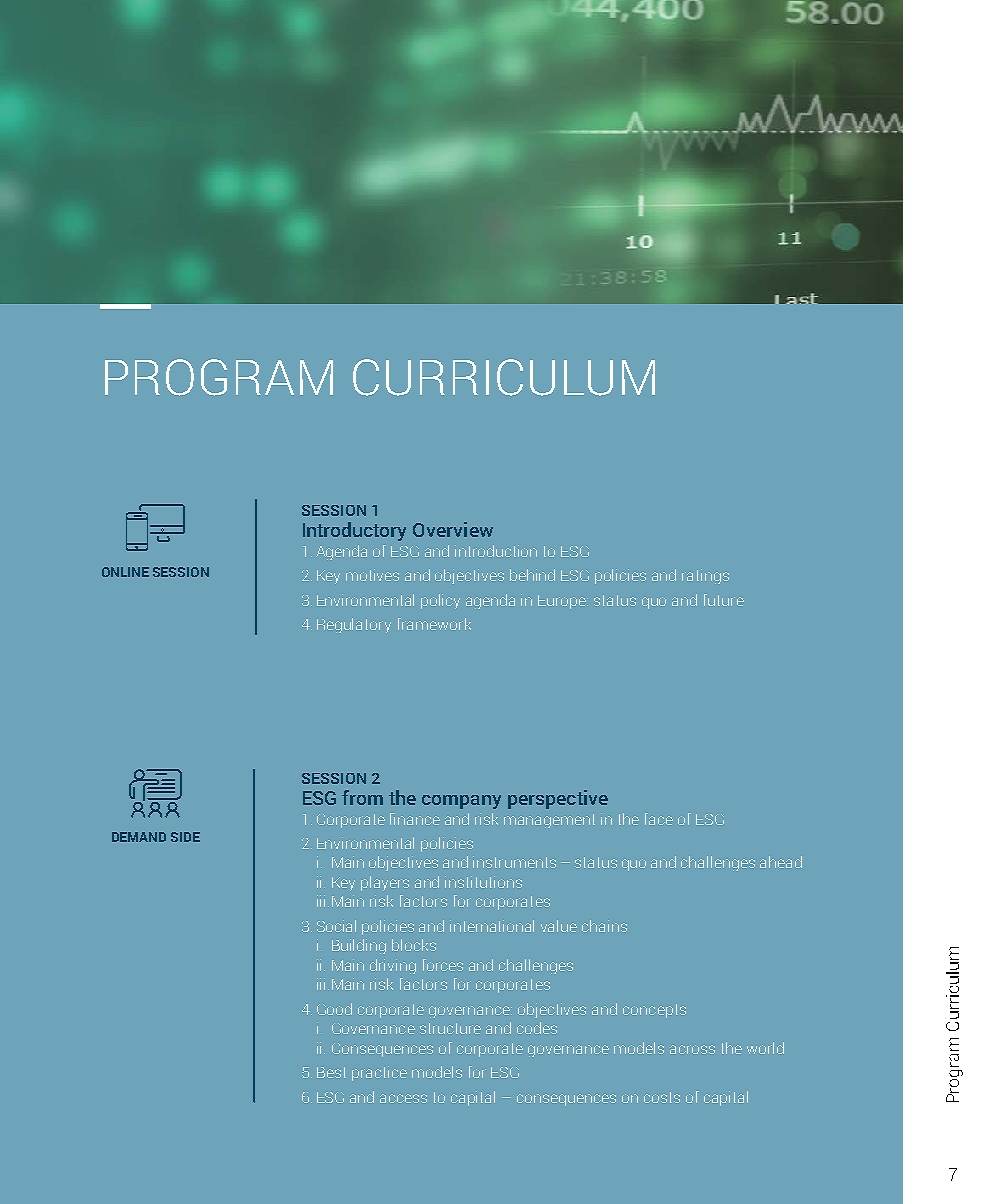 The width and height of the document is (1003, 1204). I want to click on practice, so click(379, 1073).
